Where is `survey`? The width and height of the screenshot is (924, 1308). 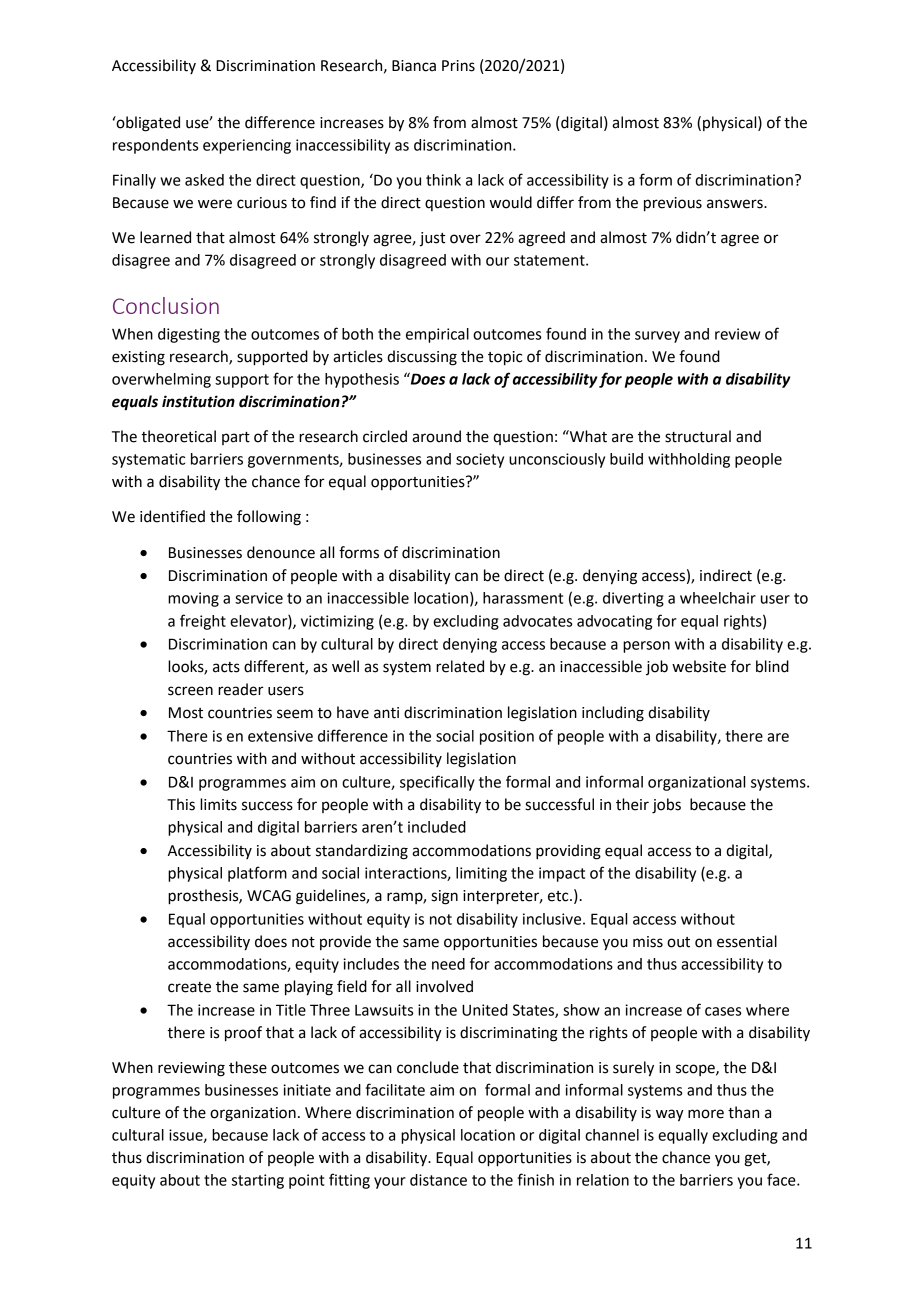 survey is located at coordinates (657, 337).
